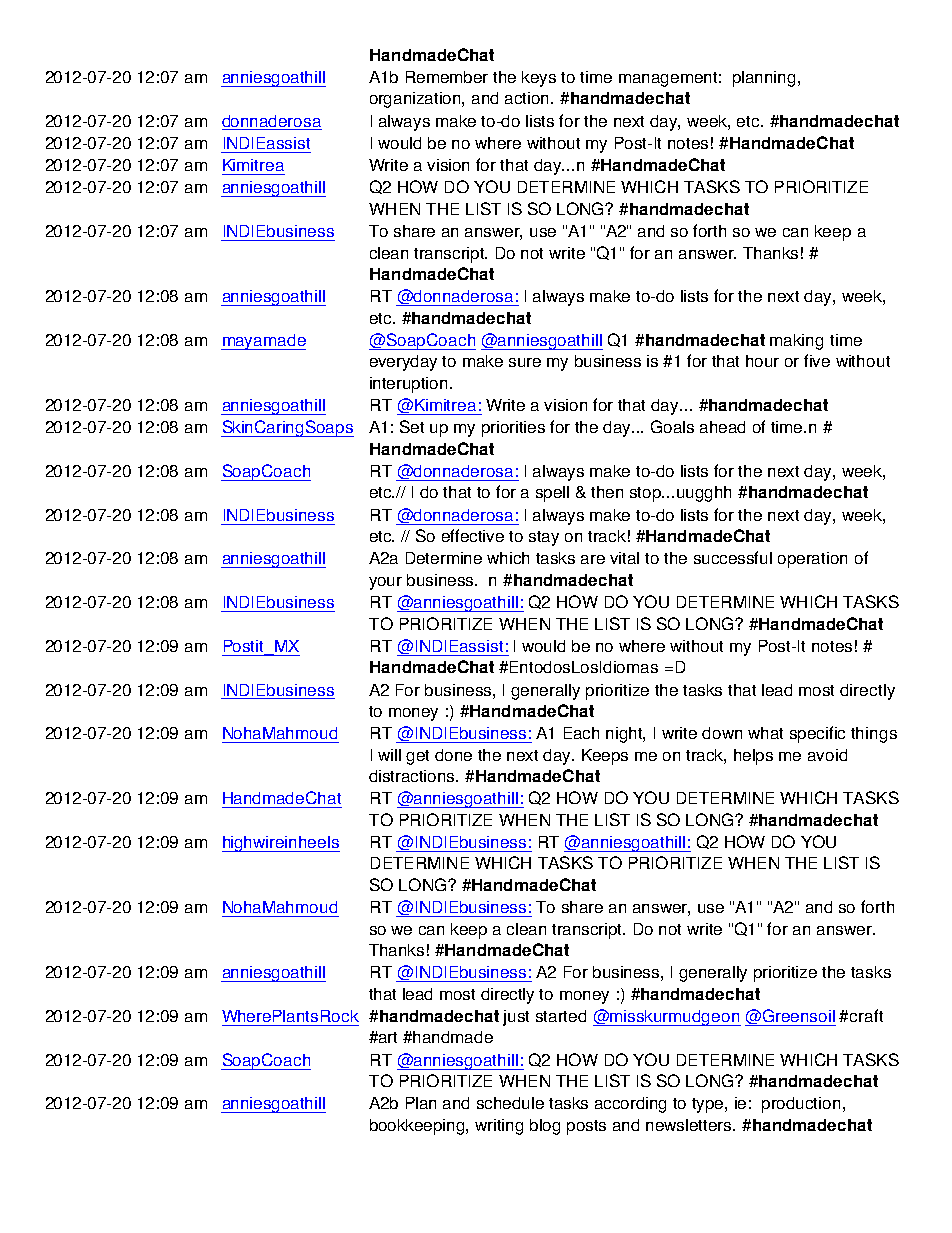 Image resolution: width=952 pixels, height=1233 pixels. I want to click on Each, so click(581, 733).
